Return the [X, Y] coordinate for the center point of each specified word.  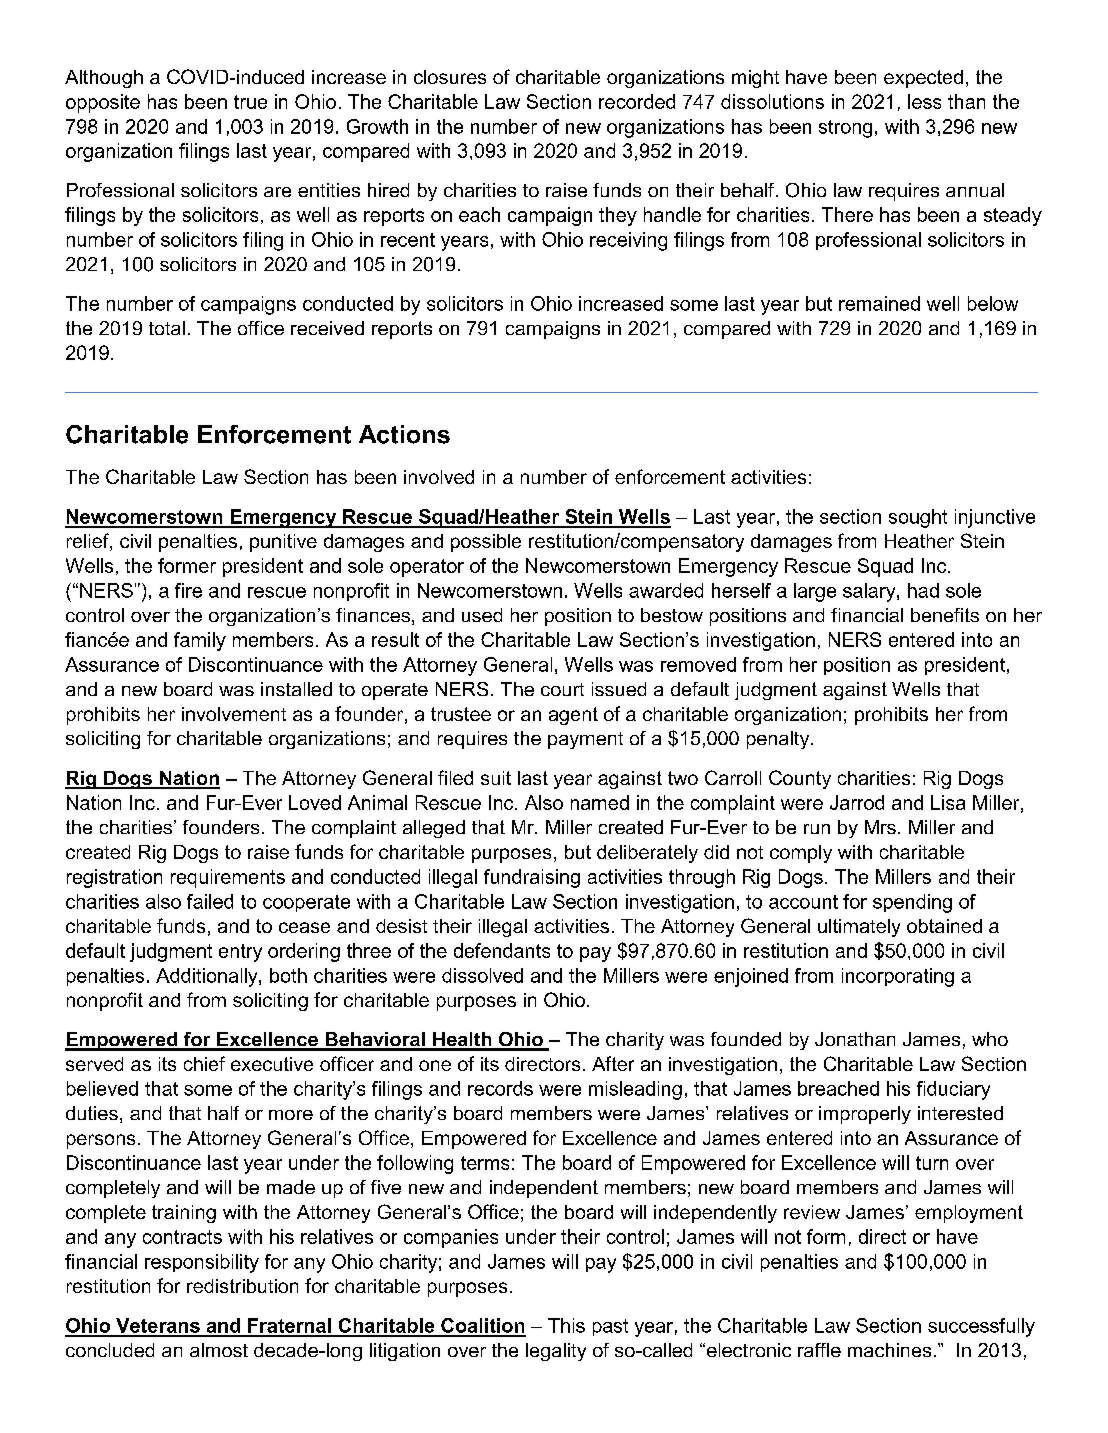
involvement [234, 714]
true [250, 102]
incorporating [898, 977]
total [167, 328]
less [924, 101]
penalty [779, 740]
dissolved [482, 975]
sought [918, 518]
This [566, 1325]
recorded [637, 101]
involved [439, 477]
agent [573, 716]
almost [219, 1350]
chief [204, 1063]
